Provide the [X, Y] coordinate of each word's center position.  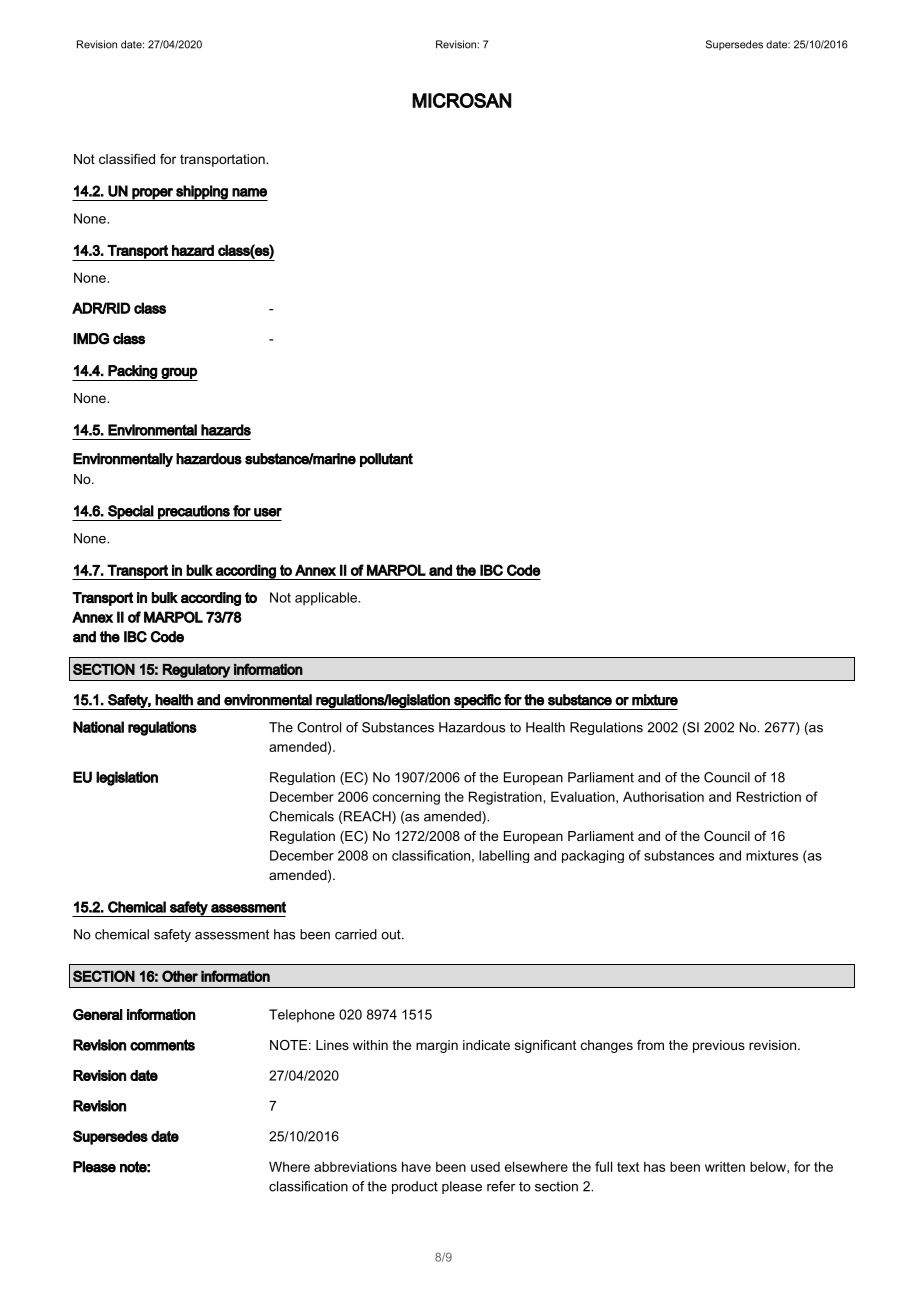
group [178, 374]
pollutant [386, 460]
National [98, 727]
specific [477, 702]
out [392, 935]
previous [719, 1046]
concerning [406, 798]
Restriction [769, 796]
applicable [327, 599]
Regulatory [196, 671]
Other [180, 976]
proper [152, 194]
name [249, 192]
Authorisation [663, 796]
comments [162, 1045]
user [268, 512]
